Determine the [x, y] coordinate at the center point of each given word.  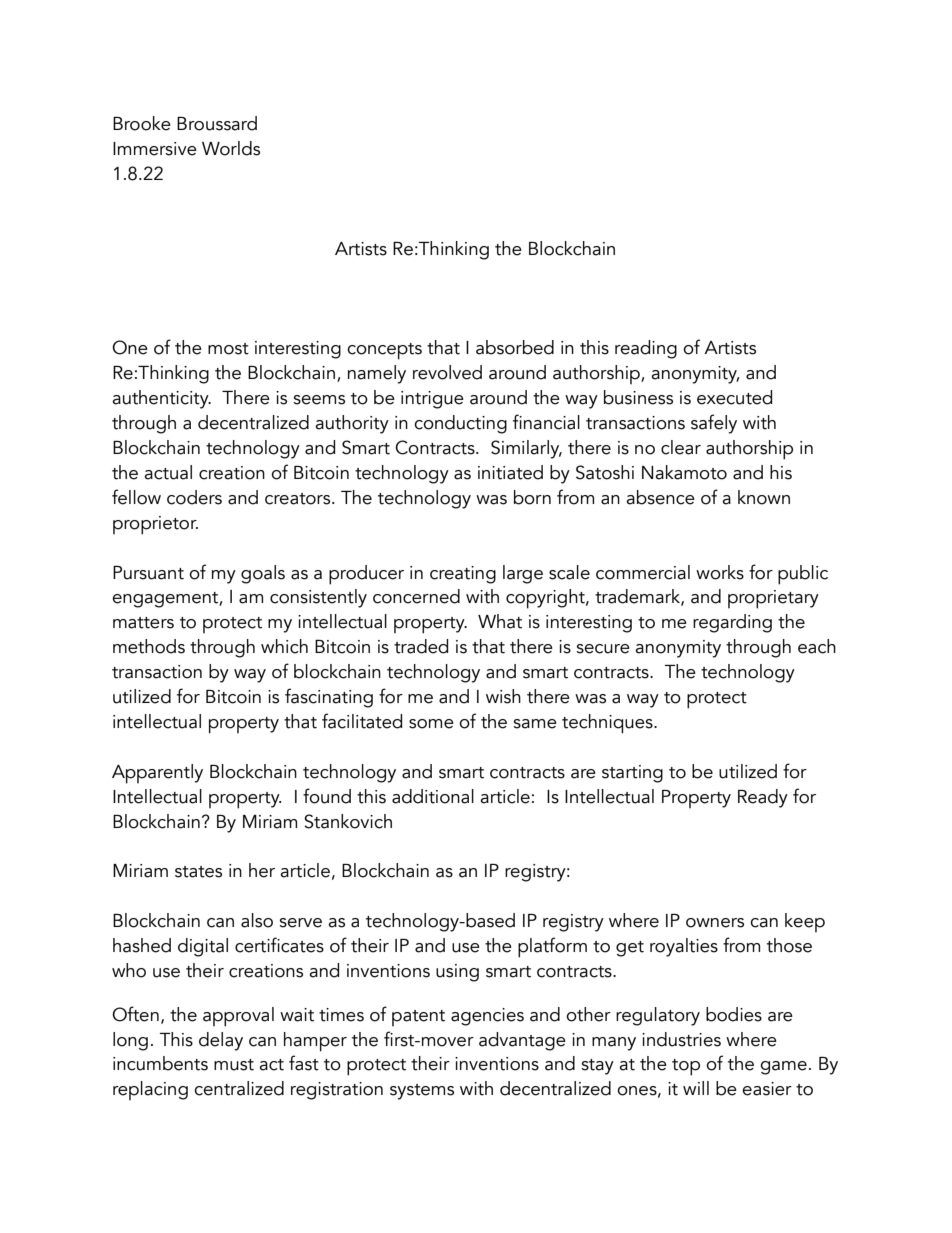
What [500, 621]
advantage [522, 1041]
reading [646, 349]
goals [263, 574]
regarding [732, 623]
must [234, 1065]
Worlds [231, 148]
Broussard [217, 123]
